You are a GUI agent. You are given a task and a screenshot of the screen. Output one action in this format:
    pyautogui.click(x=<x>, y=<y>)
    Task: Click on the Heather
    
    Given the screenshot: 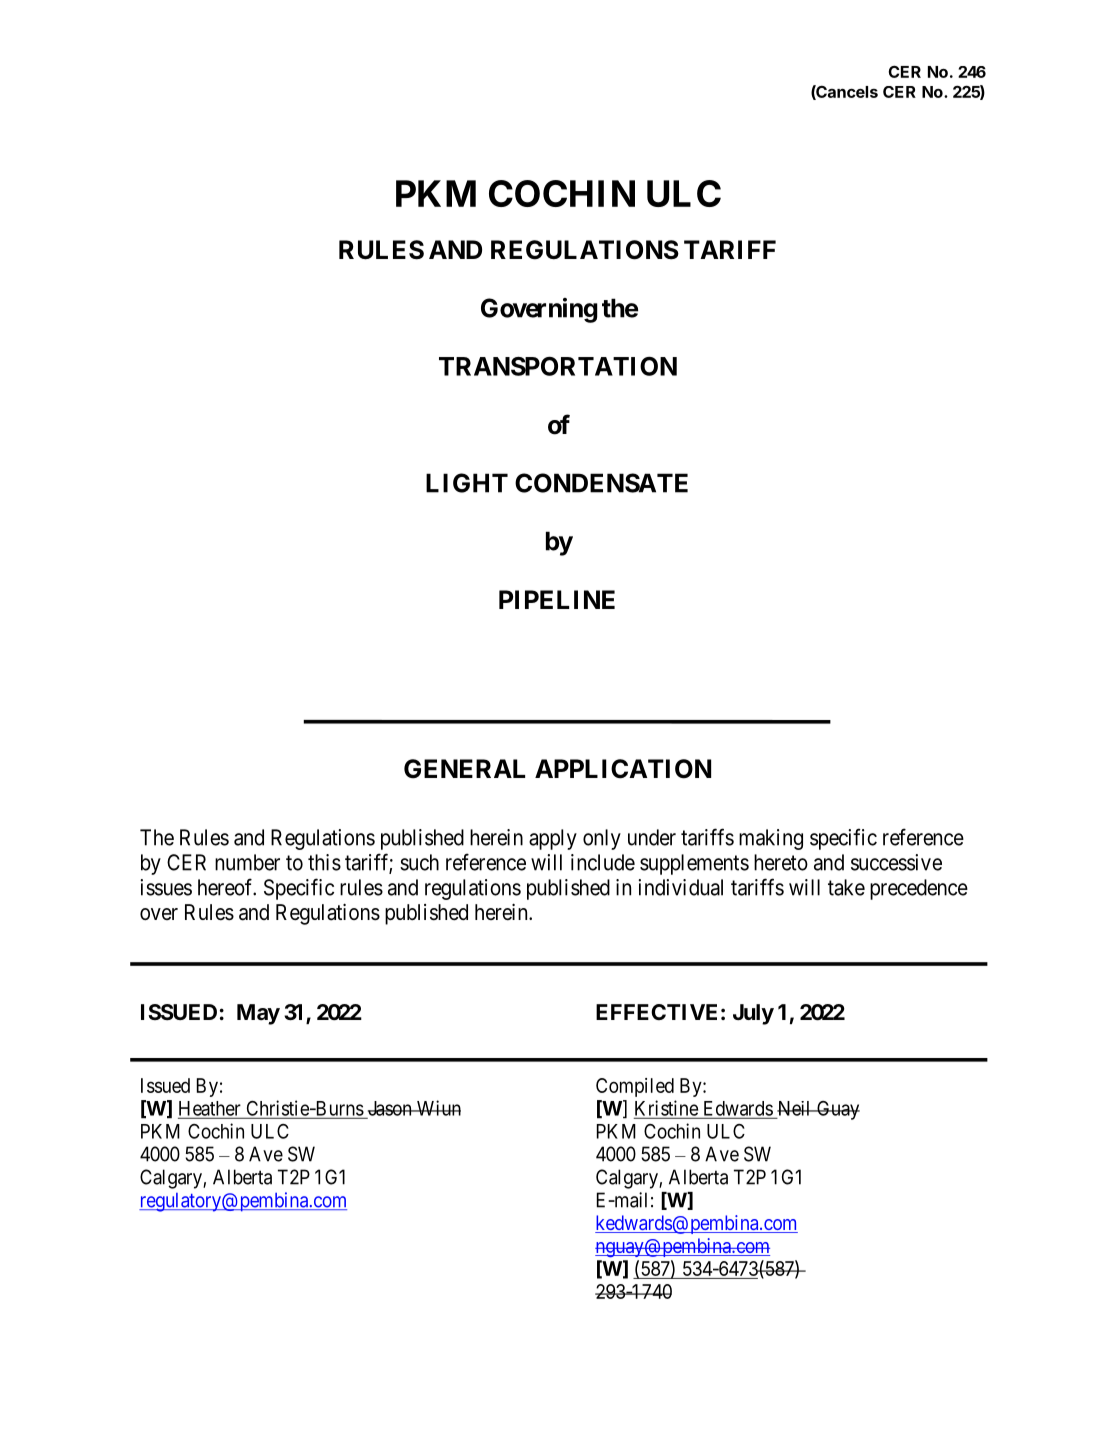 What is the action you would take?
    pyautogui.click(x=210, y=1109)
